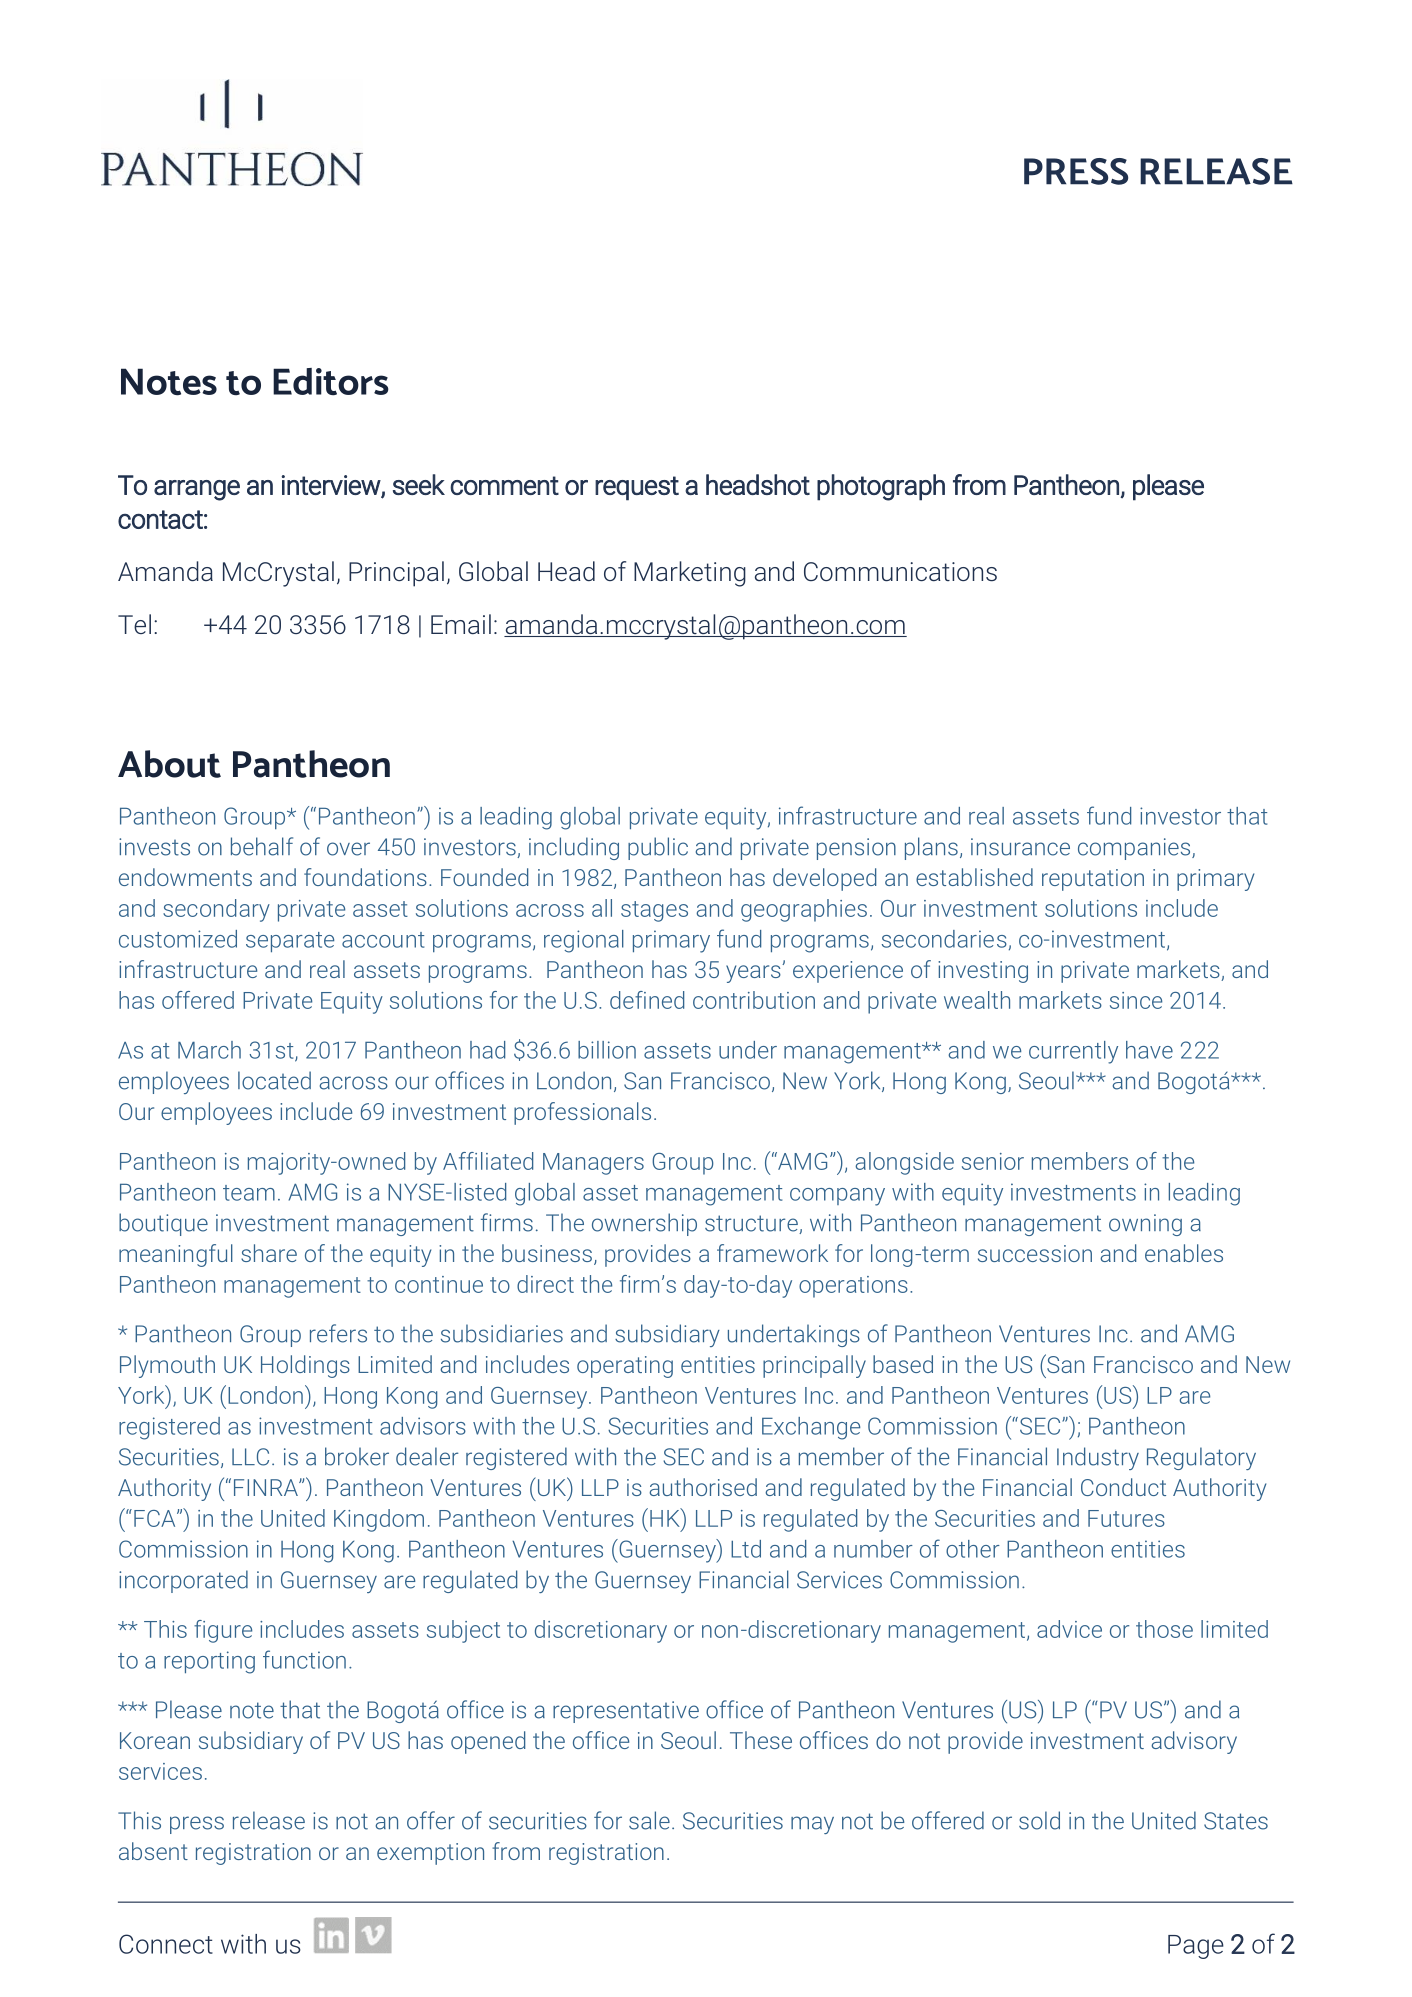 The width and height of the screenshot is (1412, 1997). What do you see at coordinates (331, 382) in the screenshot?
I see `Editors` at bounding box center [331, 382].
